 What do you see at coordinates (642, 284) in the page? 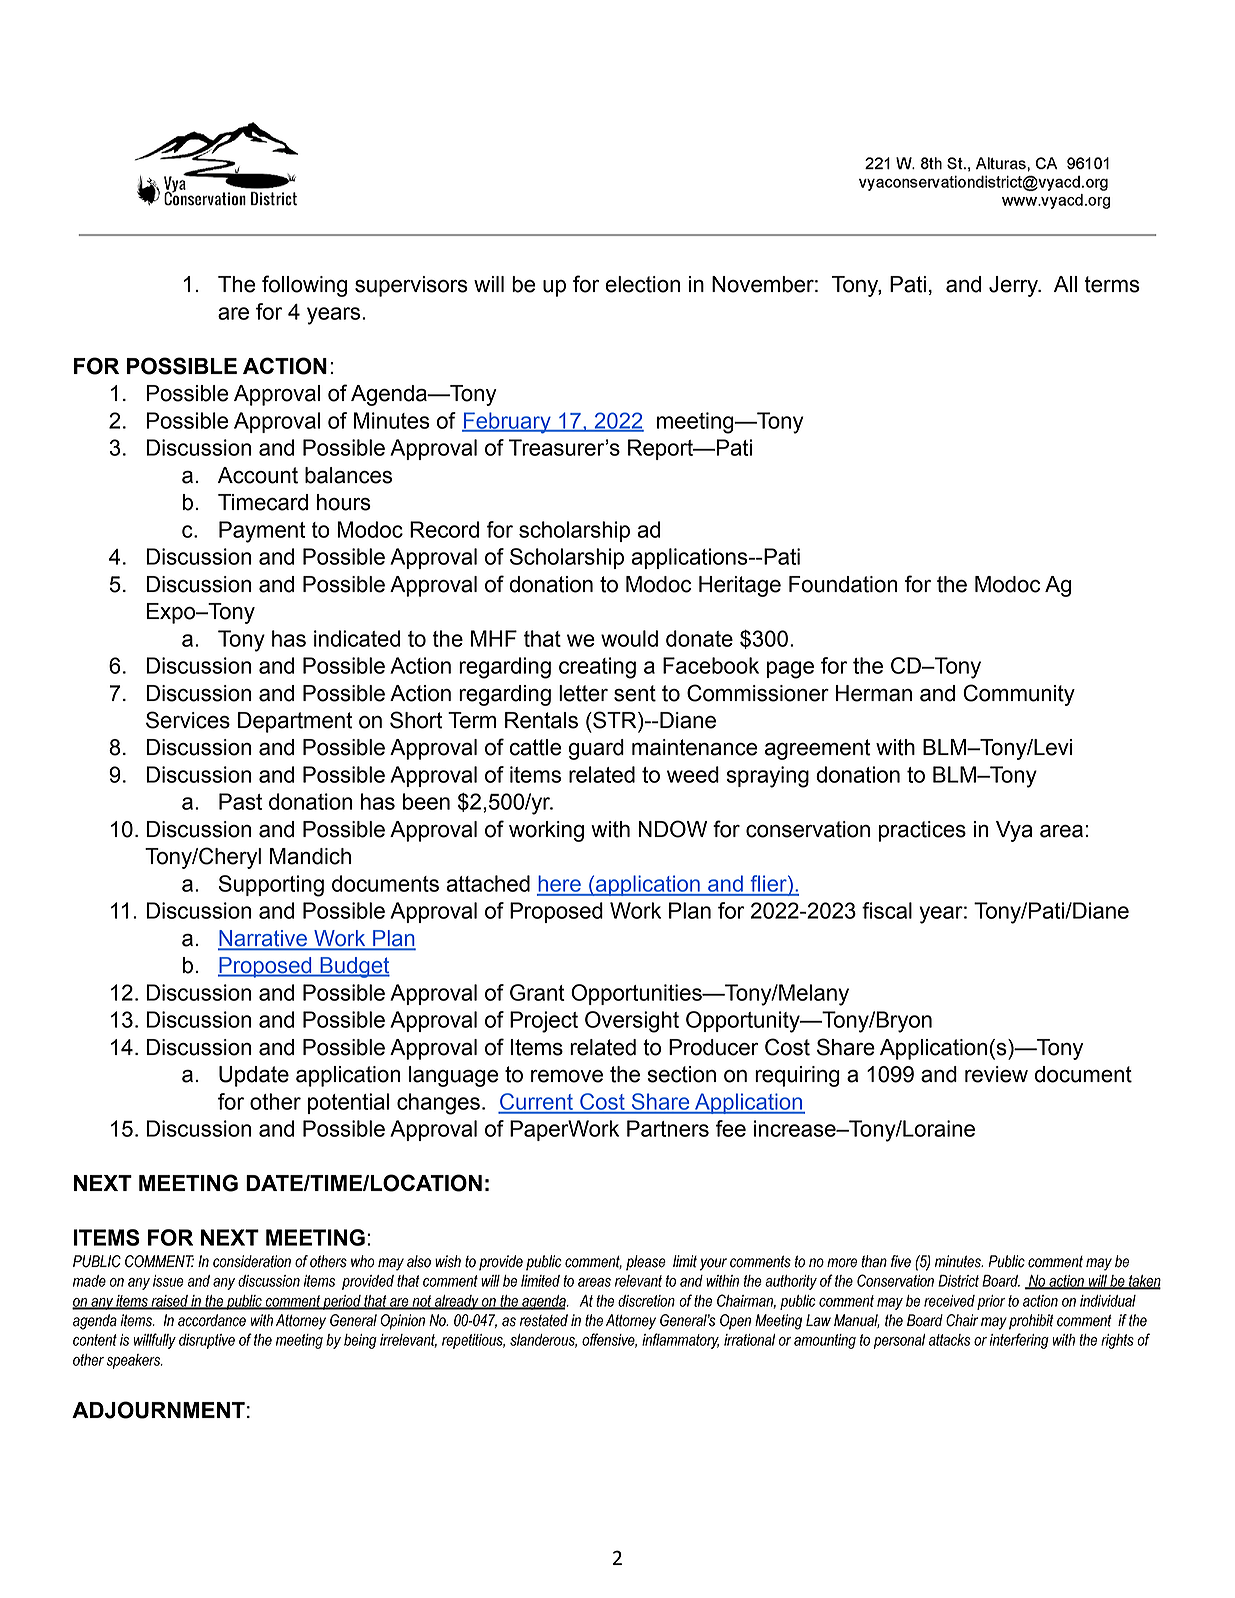
I see `election` at bounding box center [642, 284].
